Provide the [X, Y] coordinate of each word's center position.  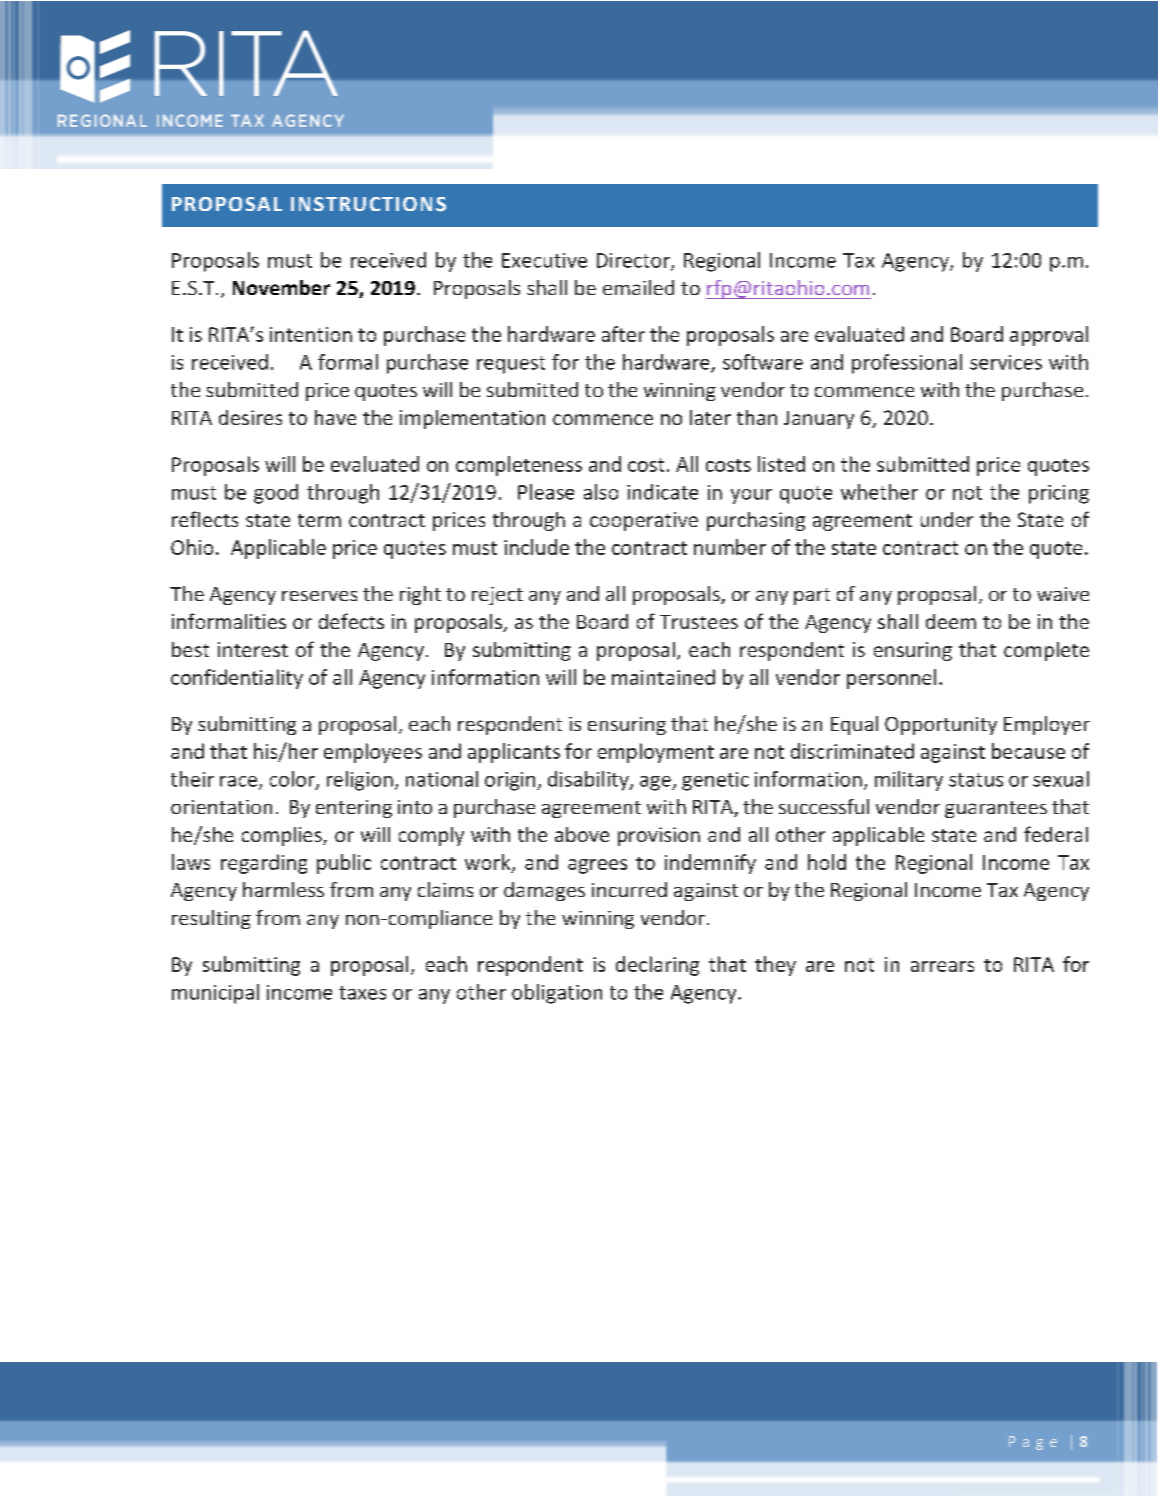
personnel [891, 679]
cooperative [644, 521]
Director [634, 261]
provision [659, 836]
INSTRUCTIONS [368, 204]
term [319, 520]
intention [311, 334]
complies [283, 836]
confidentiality [237, 679]
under [947, 519]
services [1006, 362]
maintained [663, 677]
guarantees [996, 809]
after [623, 334]
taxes [362, 993]
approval [1049, 336]
